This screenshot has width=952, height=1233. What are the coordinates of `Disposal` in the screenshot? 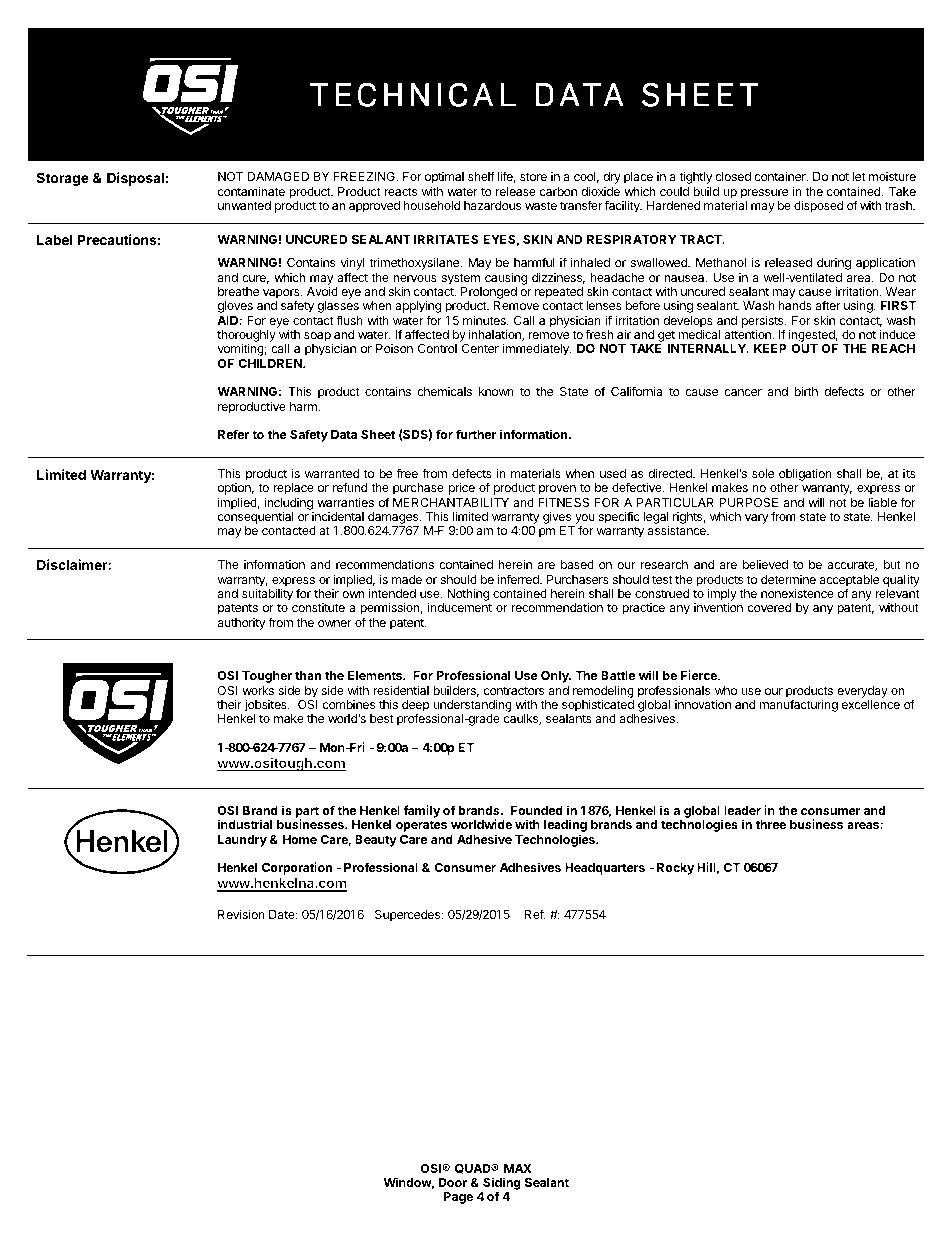 It's located at (135, 179).
